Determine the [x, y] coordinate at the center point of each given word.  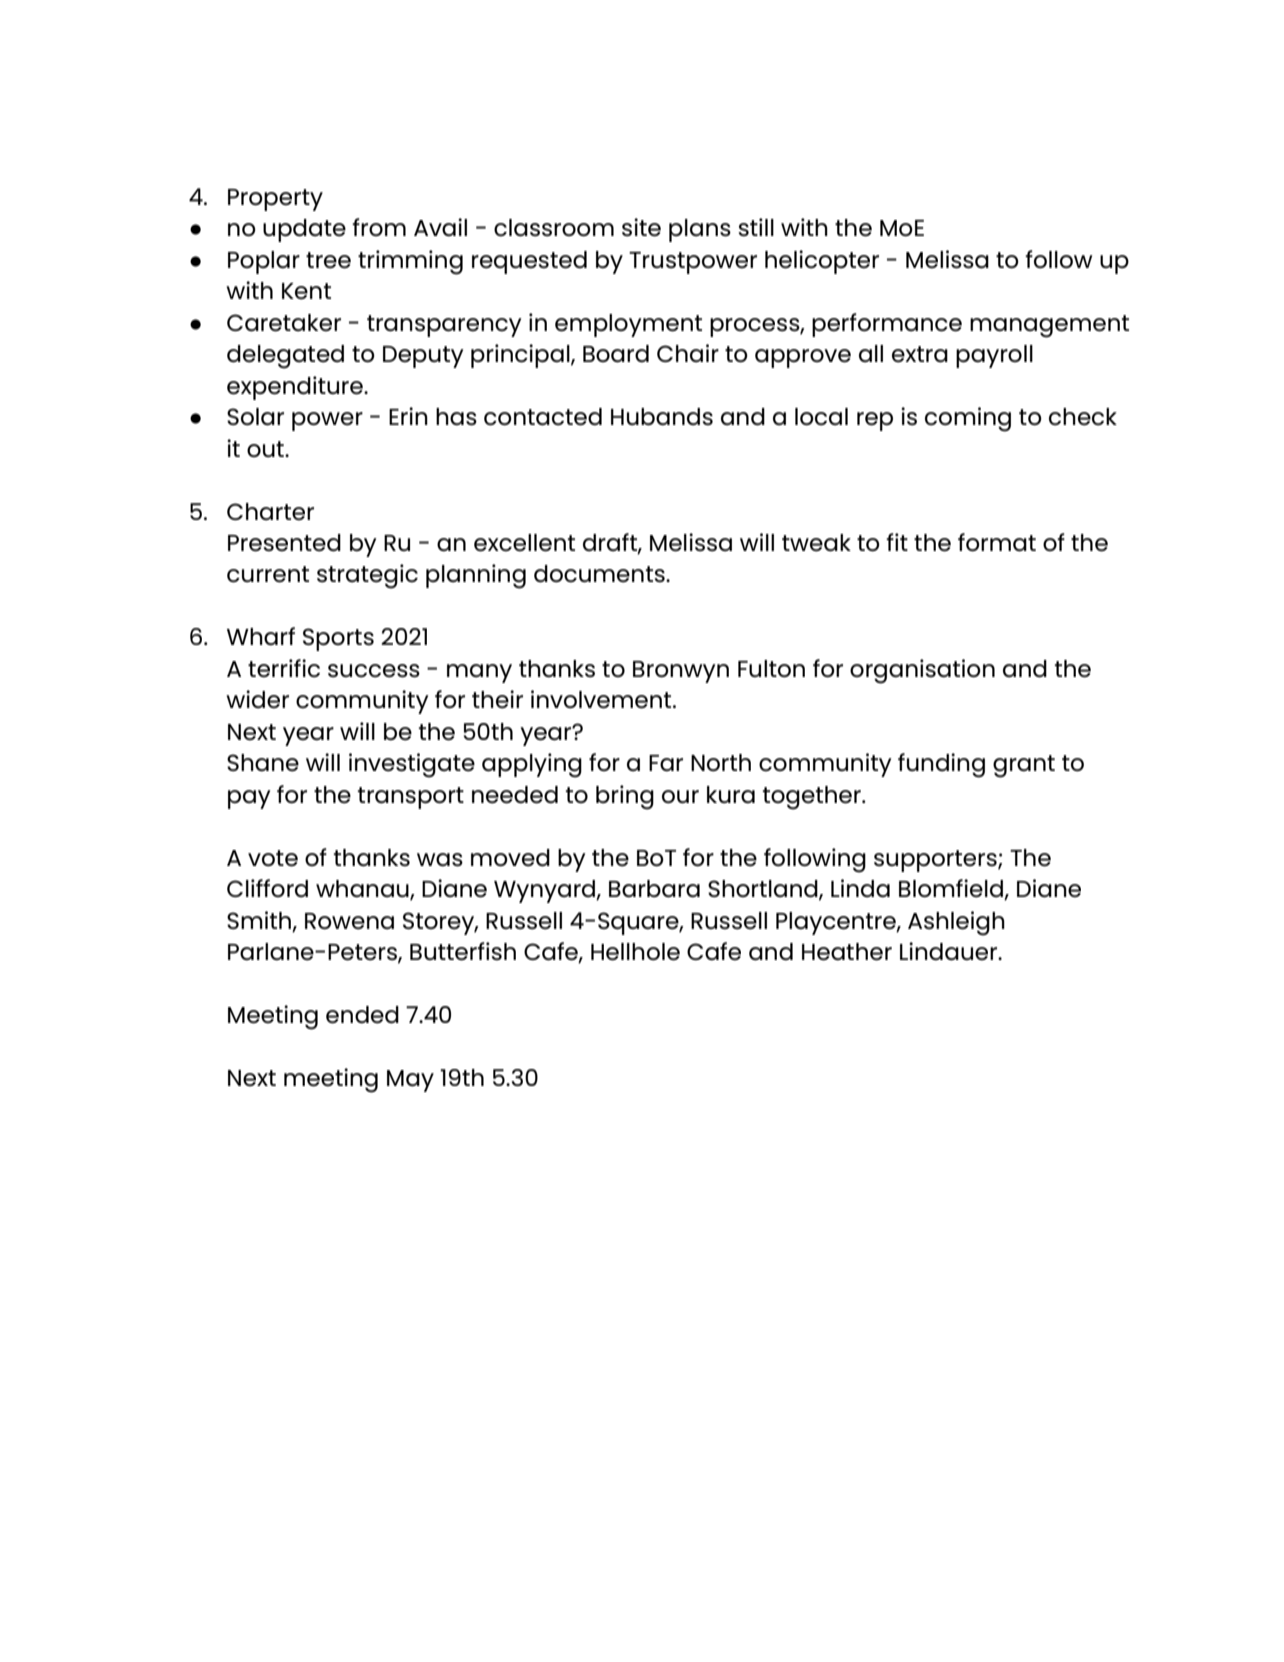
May [410, 1081]
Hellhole [635, 952]
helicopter [822, 262]
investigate [412, 765]
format [997, 542]
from [379, 227]
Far [666, 763]
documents [600, 574]
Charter [270, 512]
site [641, 227]
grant [1024, 766]
